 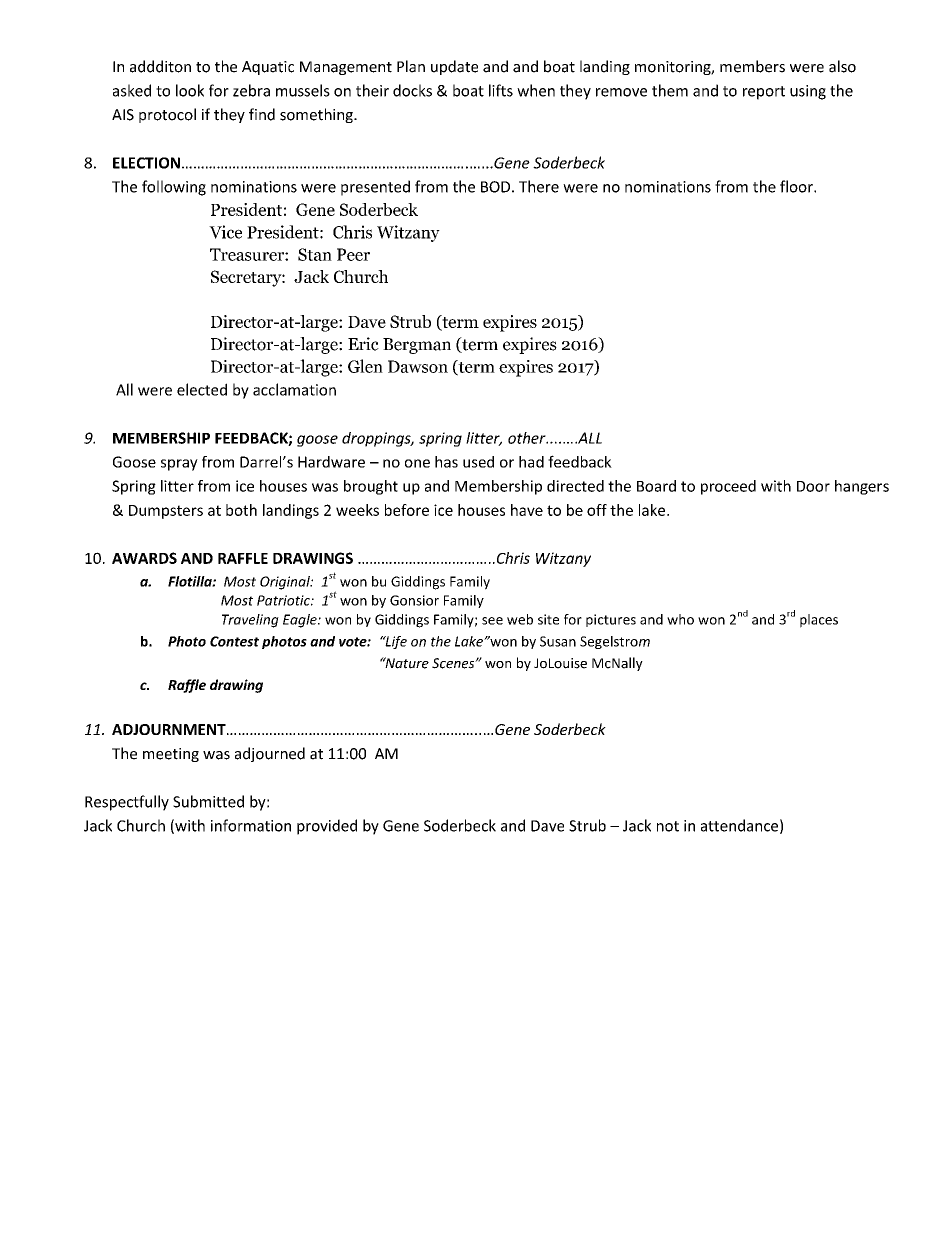 I want to click on places, so click(x=819, y=621).
